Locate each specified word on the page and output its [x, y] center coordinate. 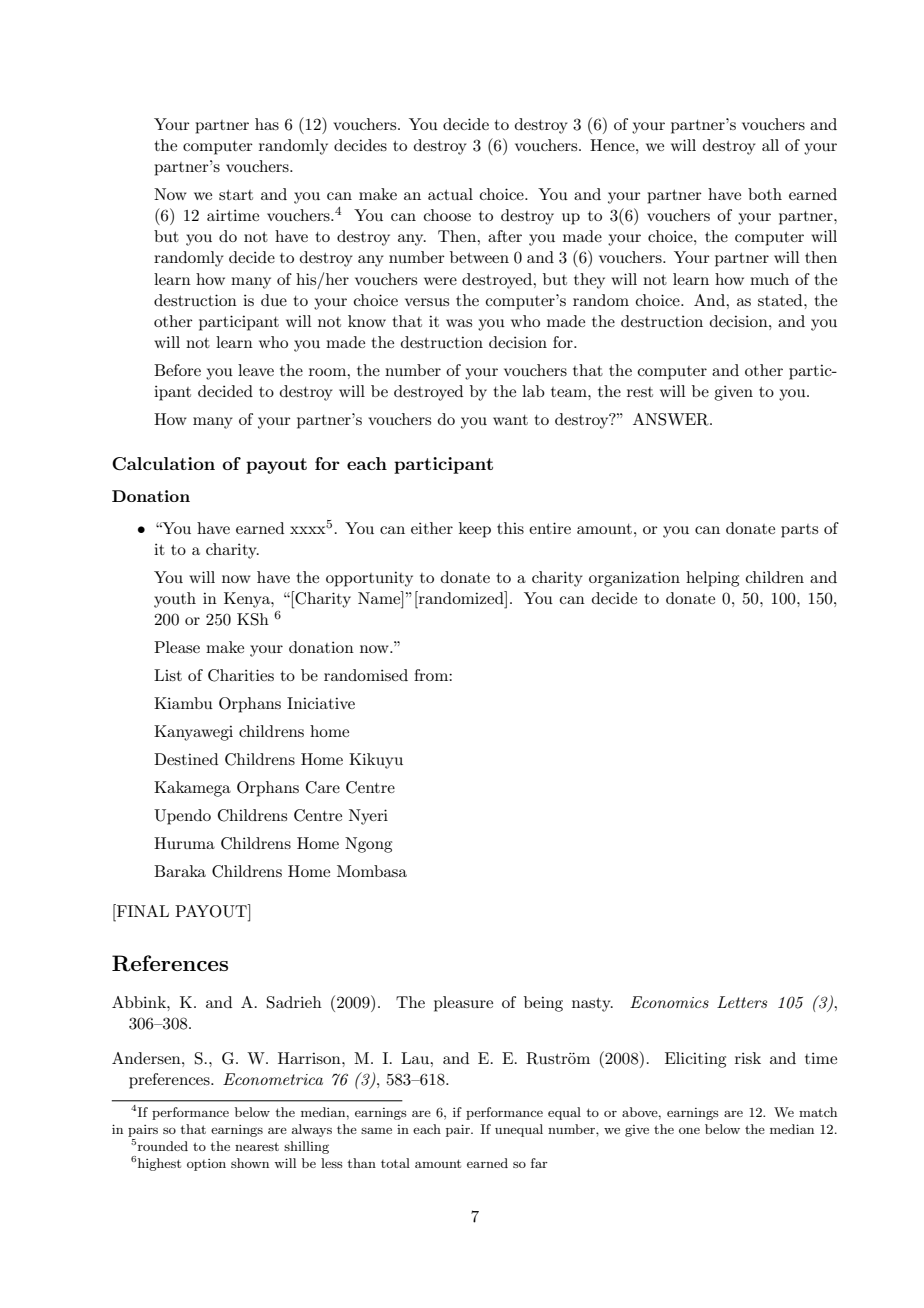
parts [799, 531]
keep [475, 530]
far [539, 1163]
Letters [742, 1002]
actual [450, 194]
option [206, 1165]
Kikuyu [376, 761]
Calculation [163, 464]
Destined [186, 759]
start [236, 195]
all [770, 145]
